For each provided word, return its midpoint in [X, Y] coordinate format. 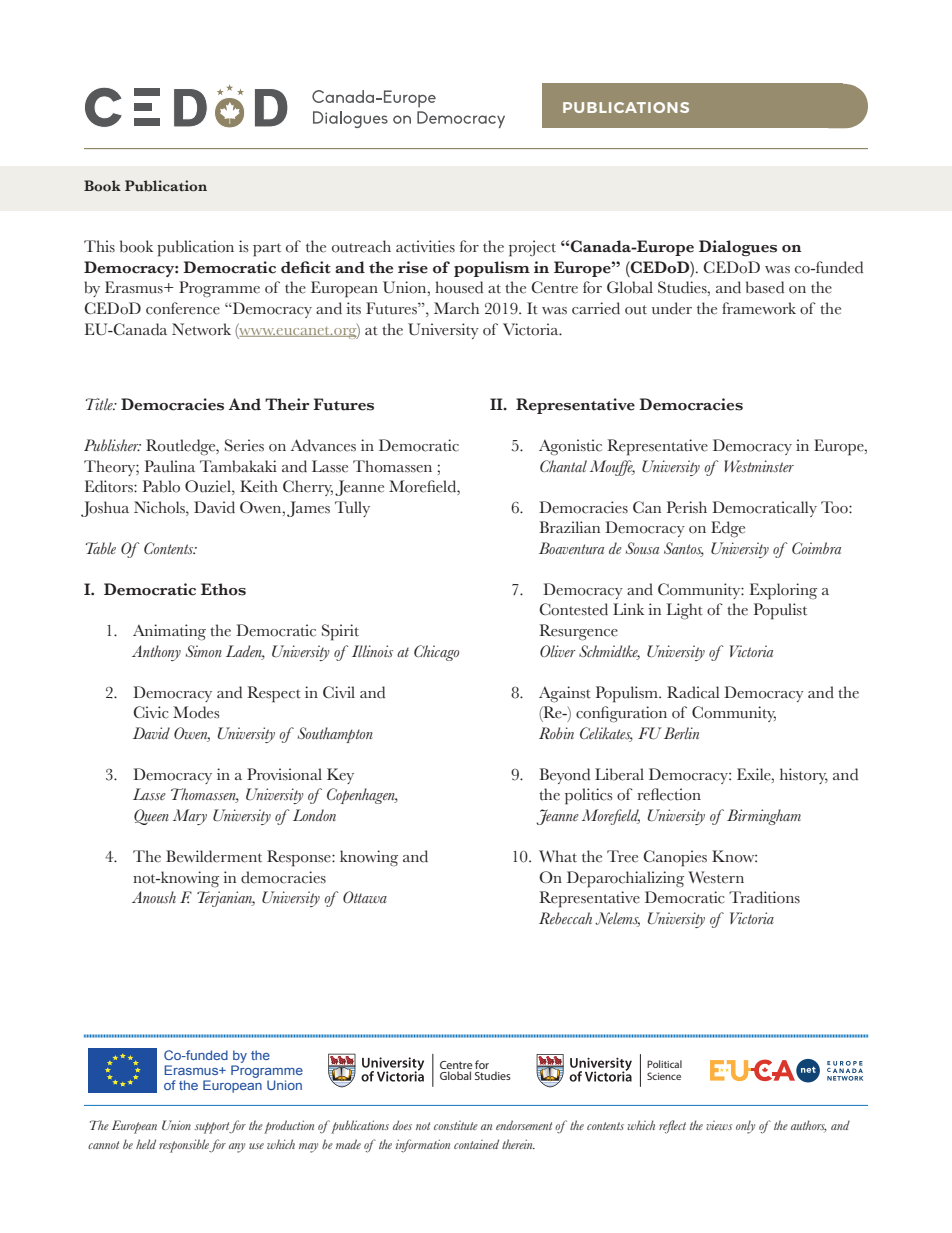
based [765, 287]
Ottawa [365, 897]
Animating [169, 632]
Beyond [564, 776]
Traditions [764, 897]
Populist [780, 611]
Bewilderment [214, 856]
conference [183, 308]
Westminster [759, 466]
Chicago [436, 653]
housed [459, 287]
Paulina [170, 466]
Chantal [563, 466]
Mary [190, 817]
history [804, 776]
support [213, 1128]
